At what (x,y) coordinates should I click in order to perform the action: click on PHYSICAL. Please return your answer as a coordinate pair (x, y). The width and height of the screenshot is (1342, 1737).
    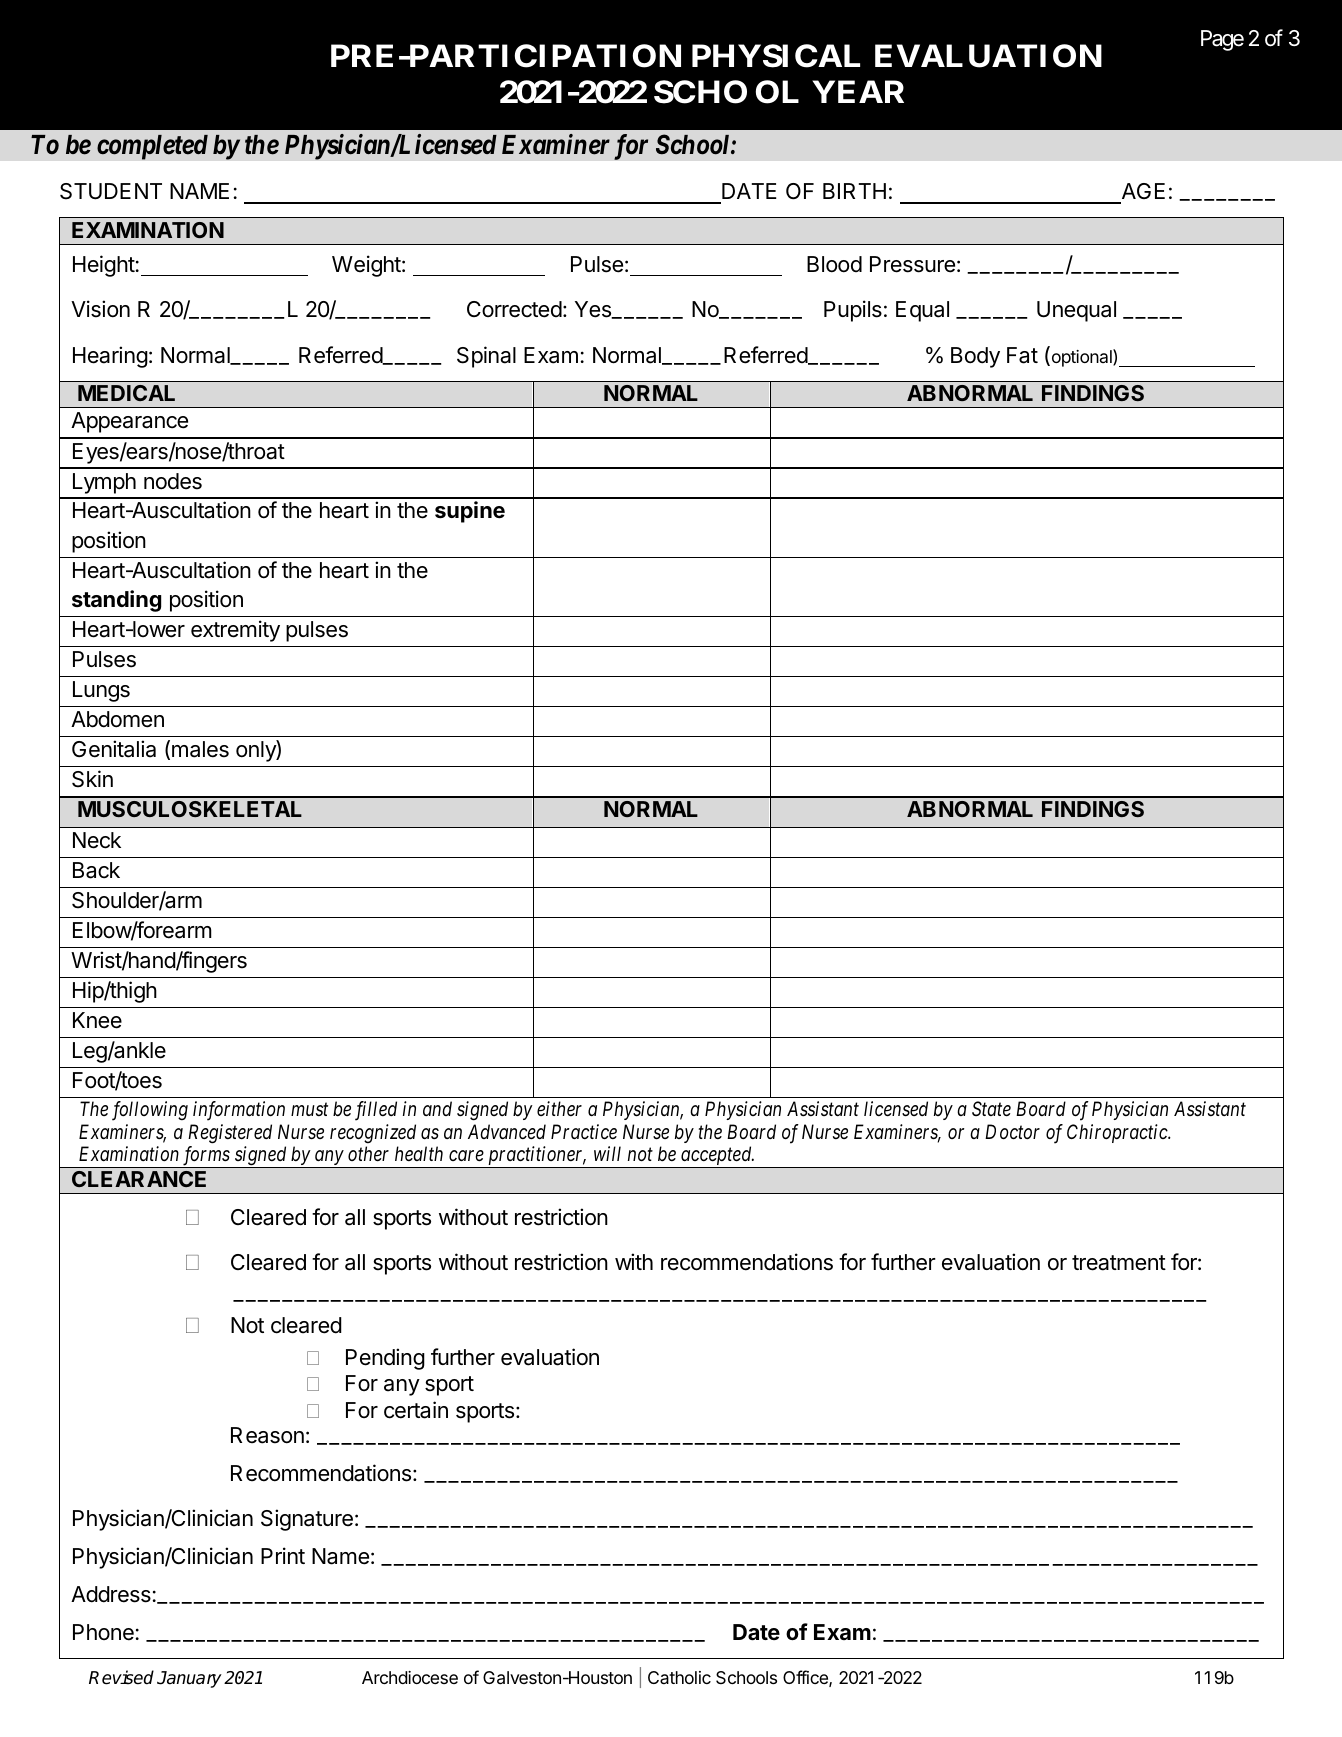
    Looking at the image, I should click on (776, 56).
